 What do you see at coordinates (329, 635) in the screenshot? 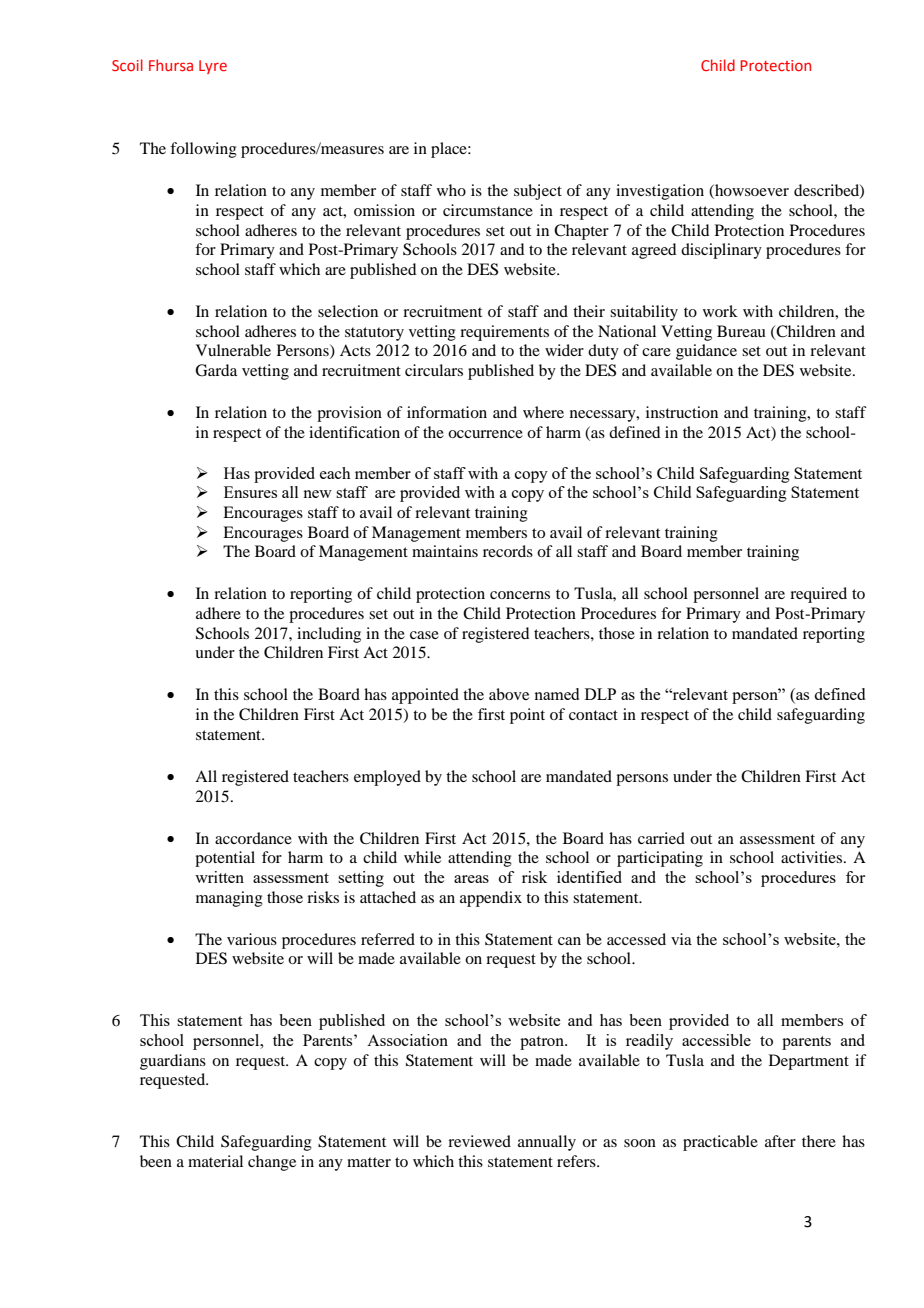
I see `including` at bounding box center [329, 635].
